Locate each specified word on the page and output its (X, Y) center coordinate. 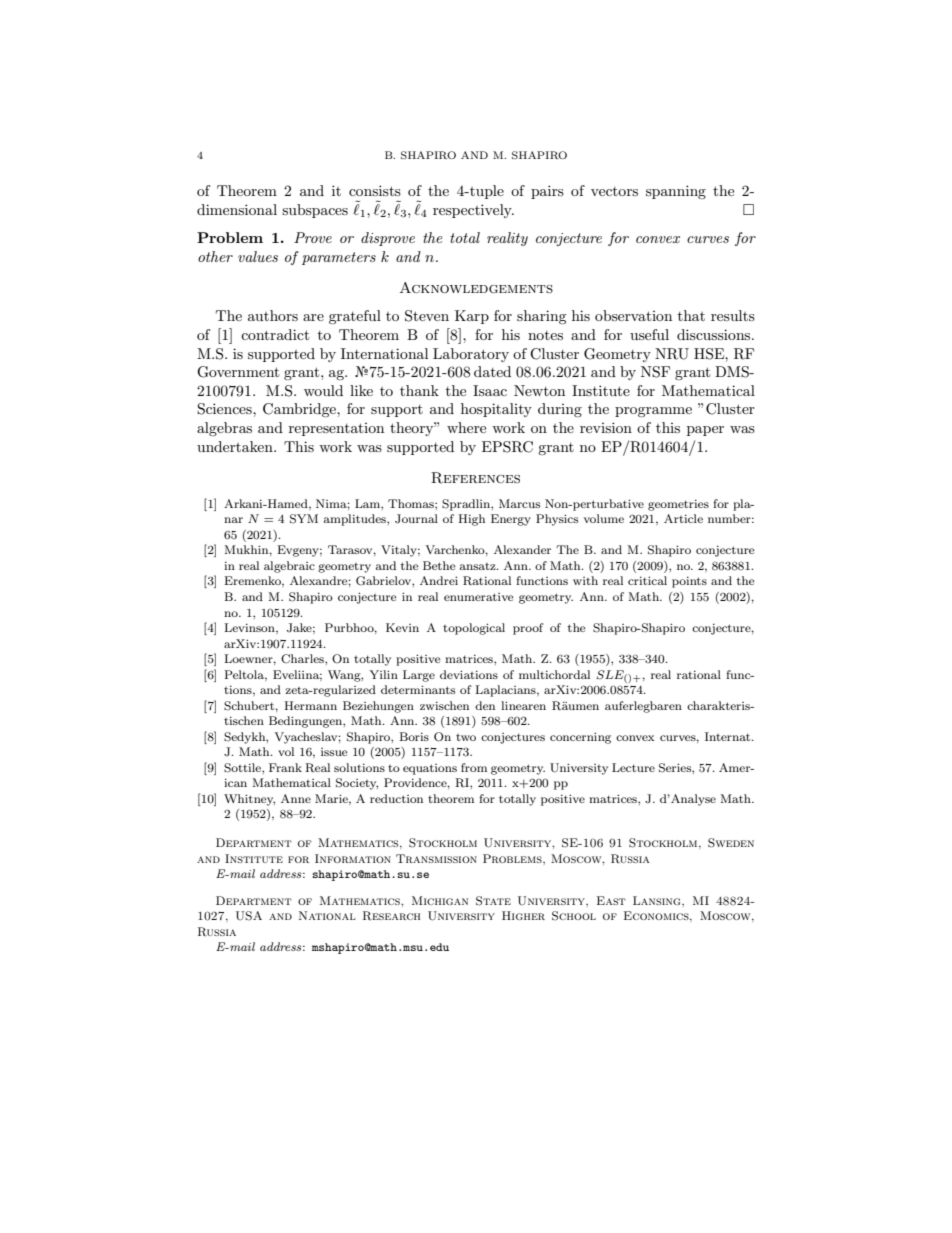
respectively (473, 211)
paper (705, 431)
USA (249, 916)
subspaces (315, 211)
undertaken (236, 446)
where (466, 427)
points (689, 582)
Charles (303, 659)
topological (474, 629)
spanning (676, 192)
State (493, 901)
